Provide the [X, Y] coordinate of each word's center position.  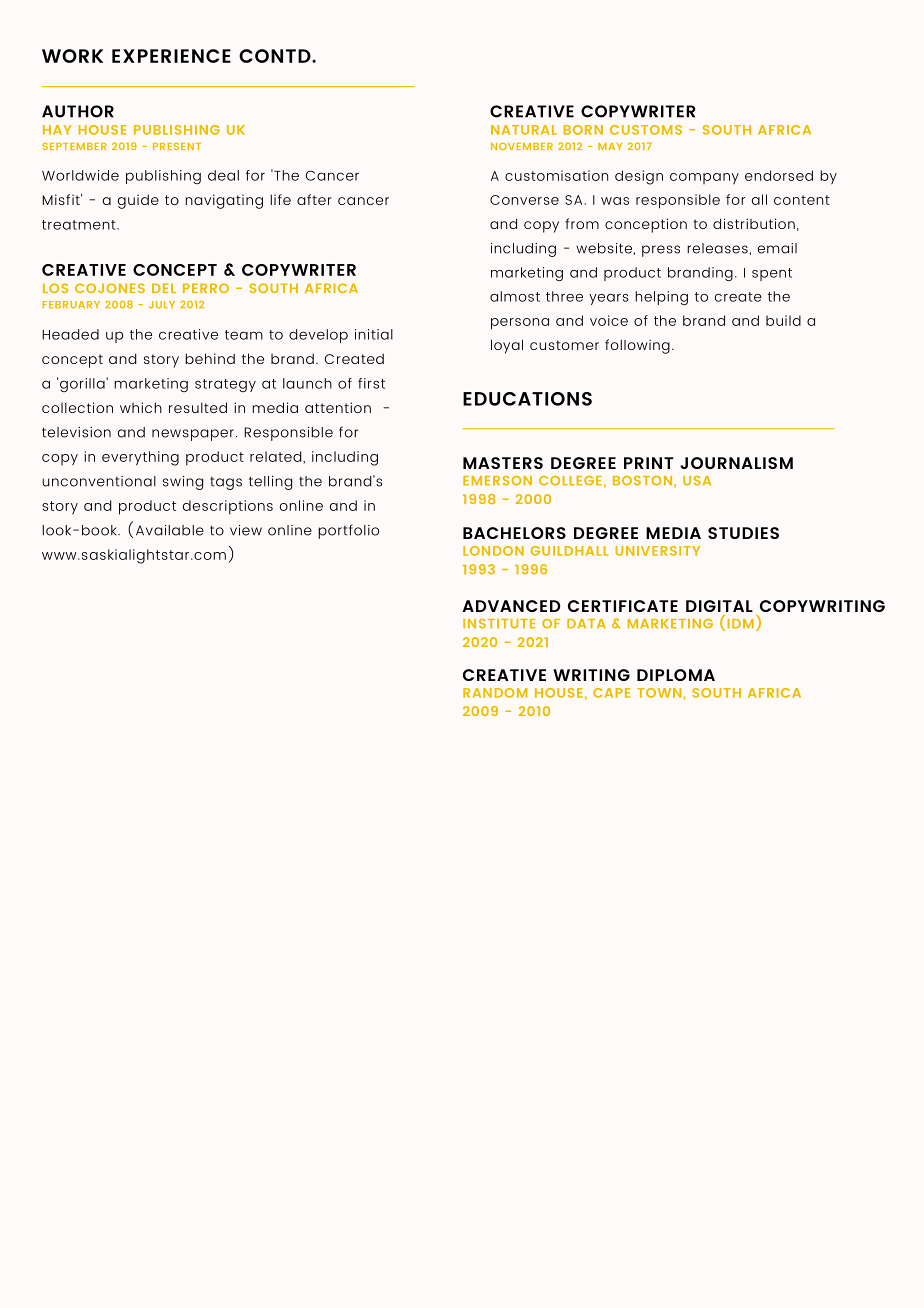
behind [210, 358]
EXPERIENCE [171, 56]
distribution [754, 223]
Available [170, 530]
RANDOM [495, 693]
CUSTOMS [646, 130]
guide [138, 201]
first [371, 383]
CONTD [276, 56]
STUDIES [743, 533]
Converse [524, 200]
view [246, 530]
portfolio [348, 531]
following [637, 346]
